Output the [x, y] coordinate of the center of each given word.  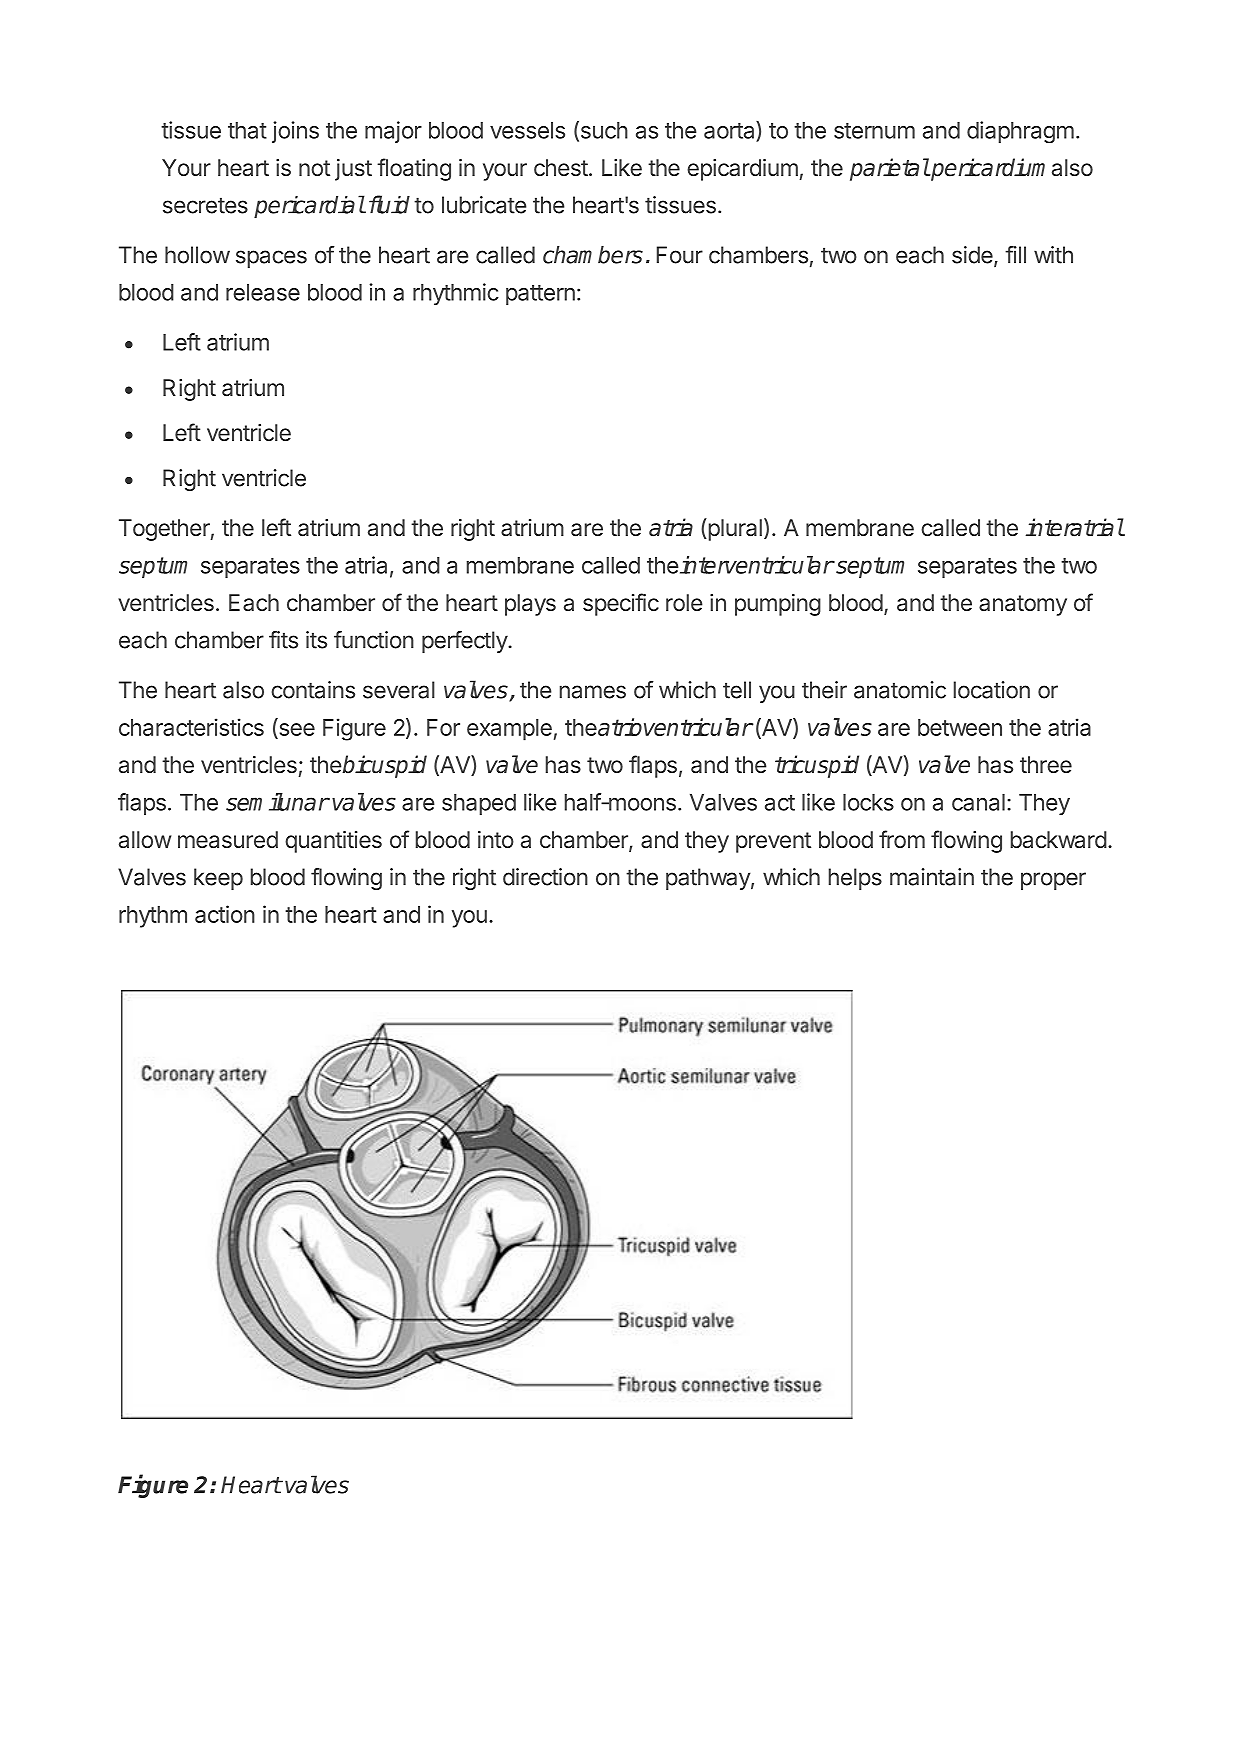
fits [283, 640]
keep [218, 879]
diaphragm [1020, 132]
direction [545, 877]
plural [734, 529]
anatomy [1023, 605]
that [247, 130]
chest [561, 167]
